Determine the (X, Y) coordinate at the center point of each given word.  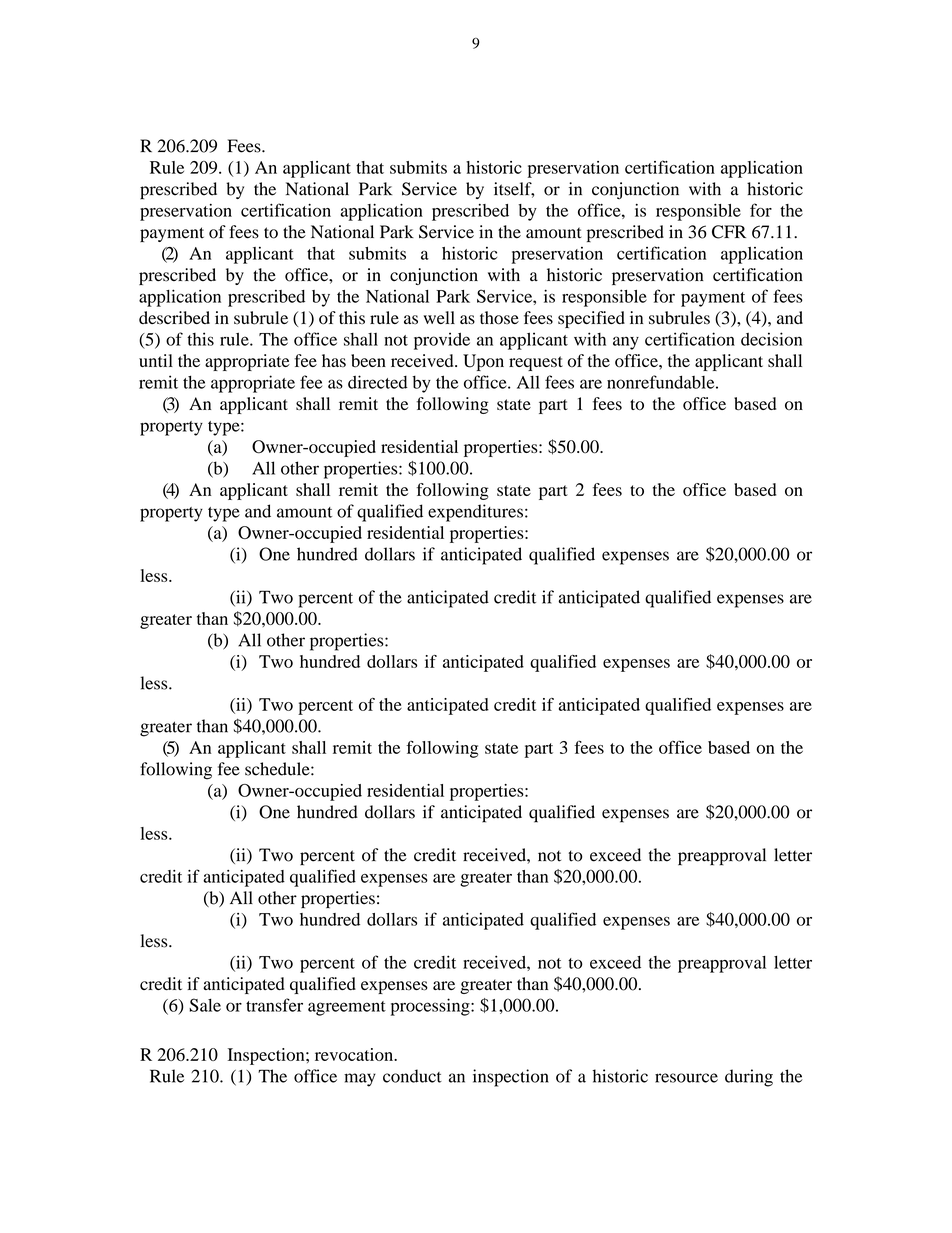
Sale (205, 1005)
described (174, 318)
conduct (412, 1076)
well (439, 317)
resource (686, 1078)
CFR (729, 232)
